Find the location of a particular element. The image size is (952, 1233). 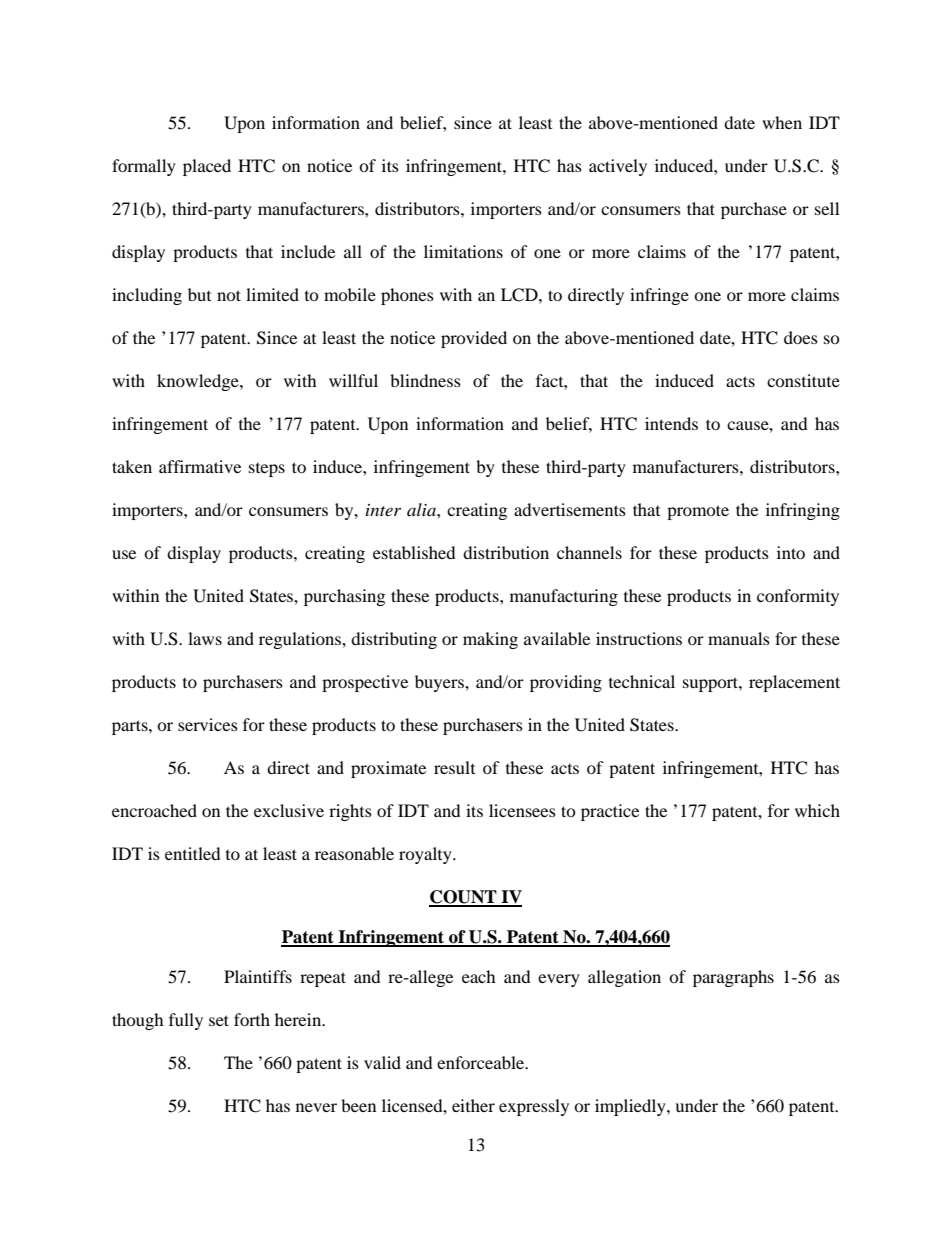

manuals is located at coordinates (739, 638).
